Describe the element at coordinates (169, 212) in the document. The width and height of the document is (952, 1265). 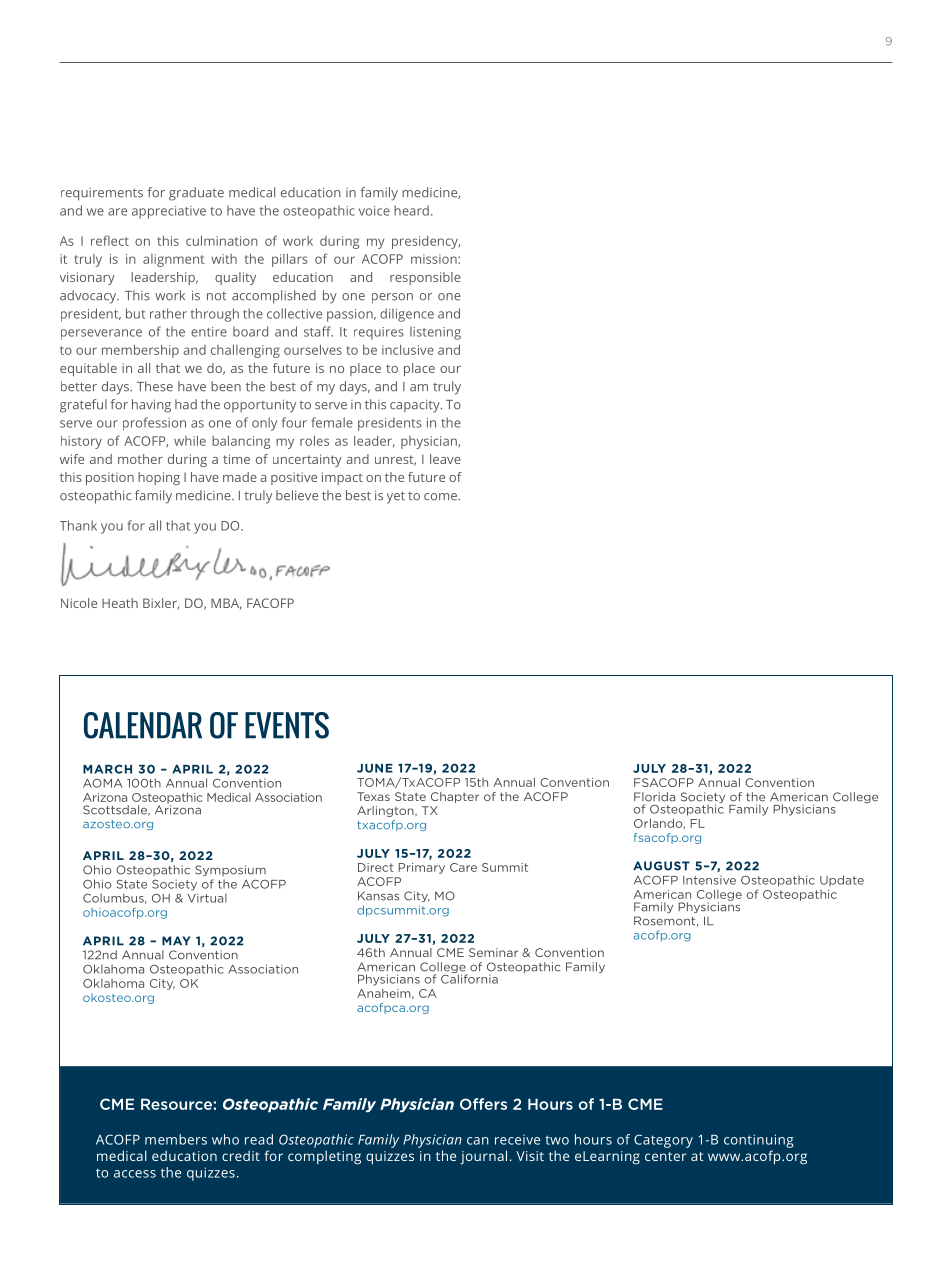
I see `appreciative` at that location.
